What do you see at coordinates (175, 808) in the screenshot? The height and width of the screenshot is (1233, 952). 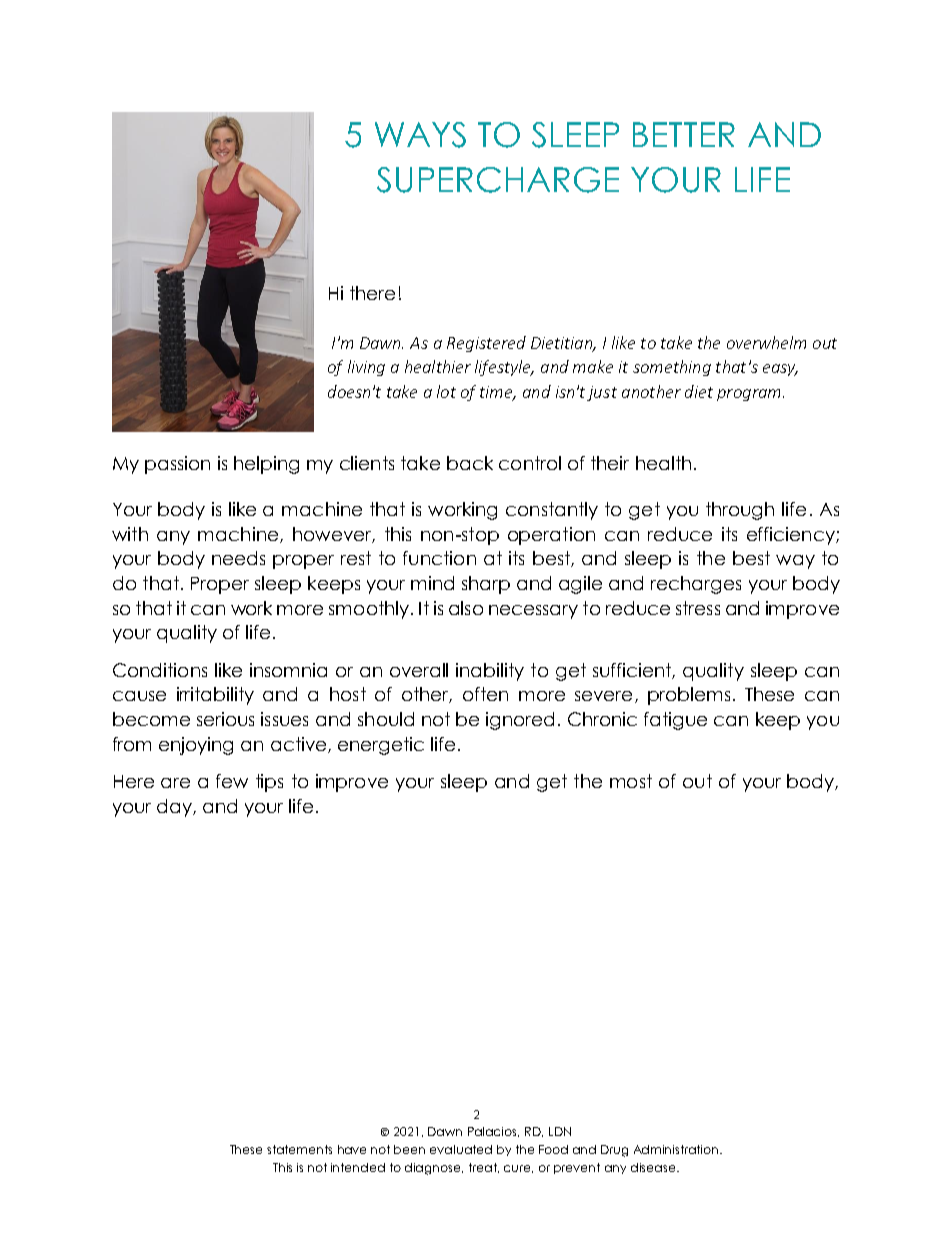 I see `day` at bounding box center [175, 808].
